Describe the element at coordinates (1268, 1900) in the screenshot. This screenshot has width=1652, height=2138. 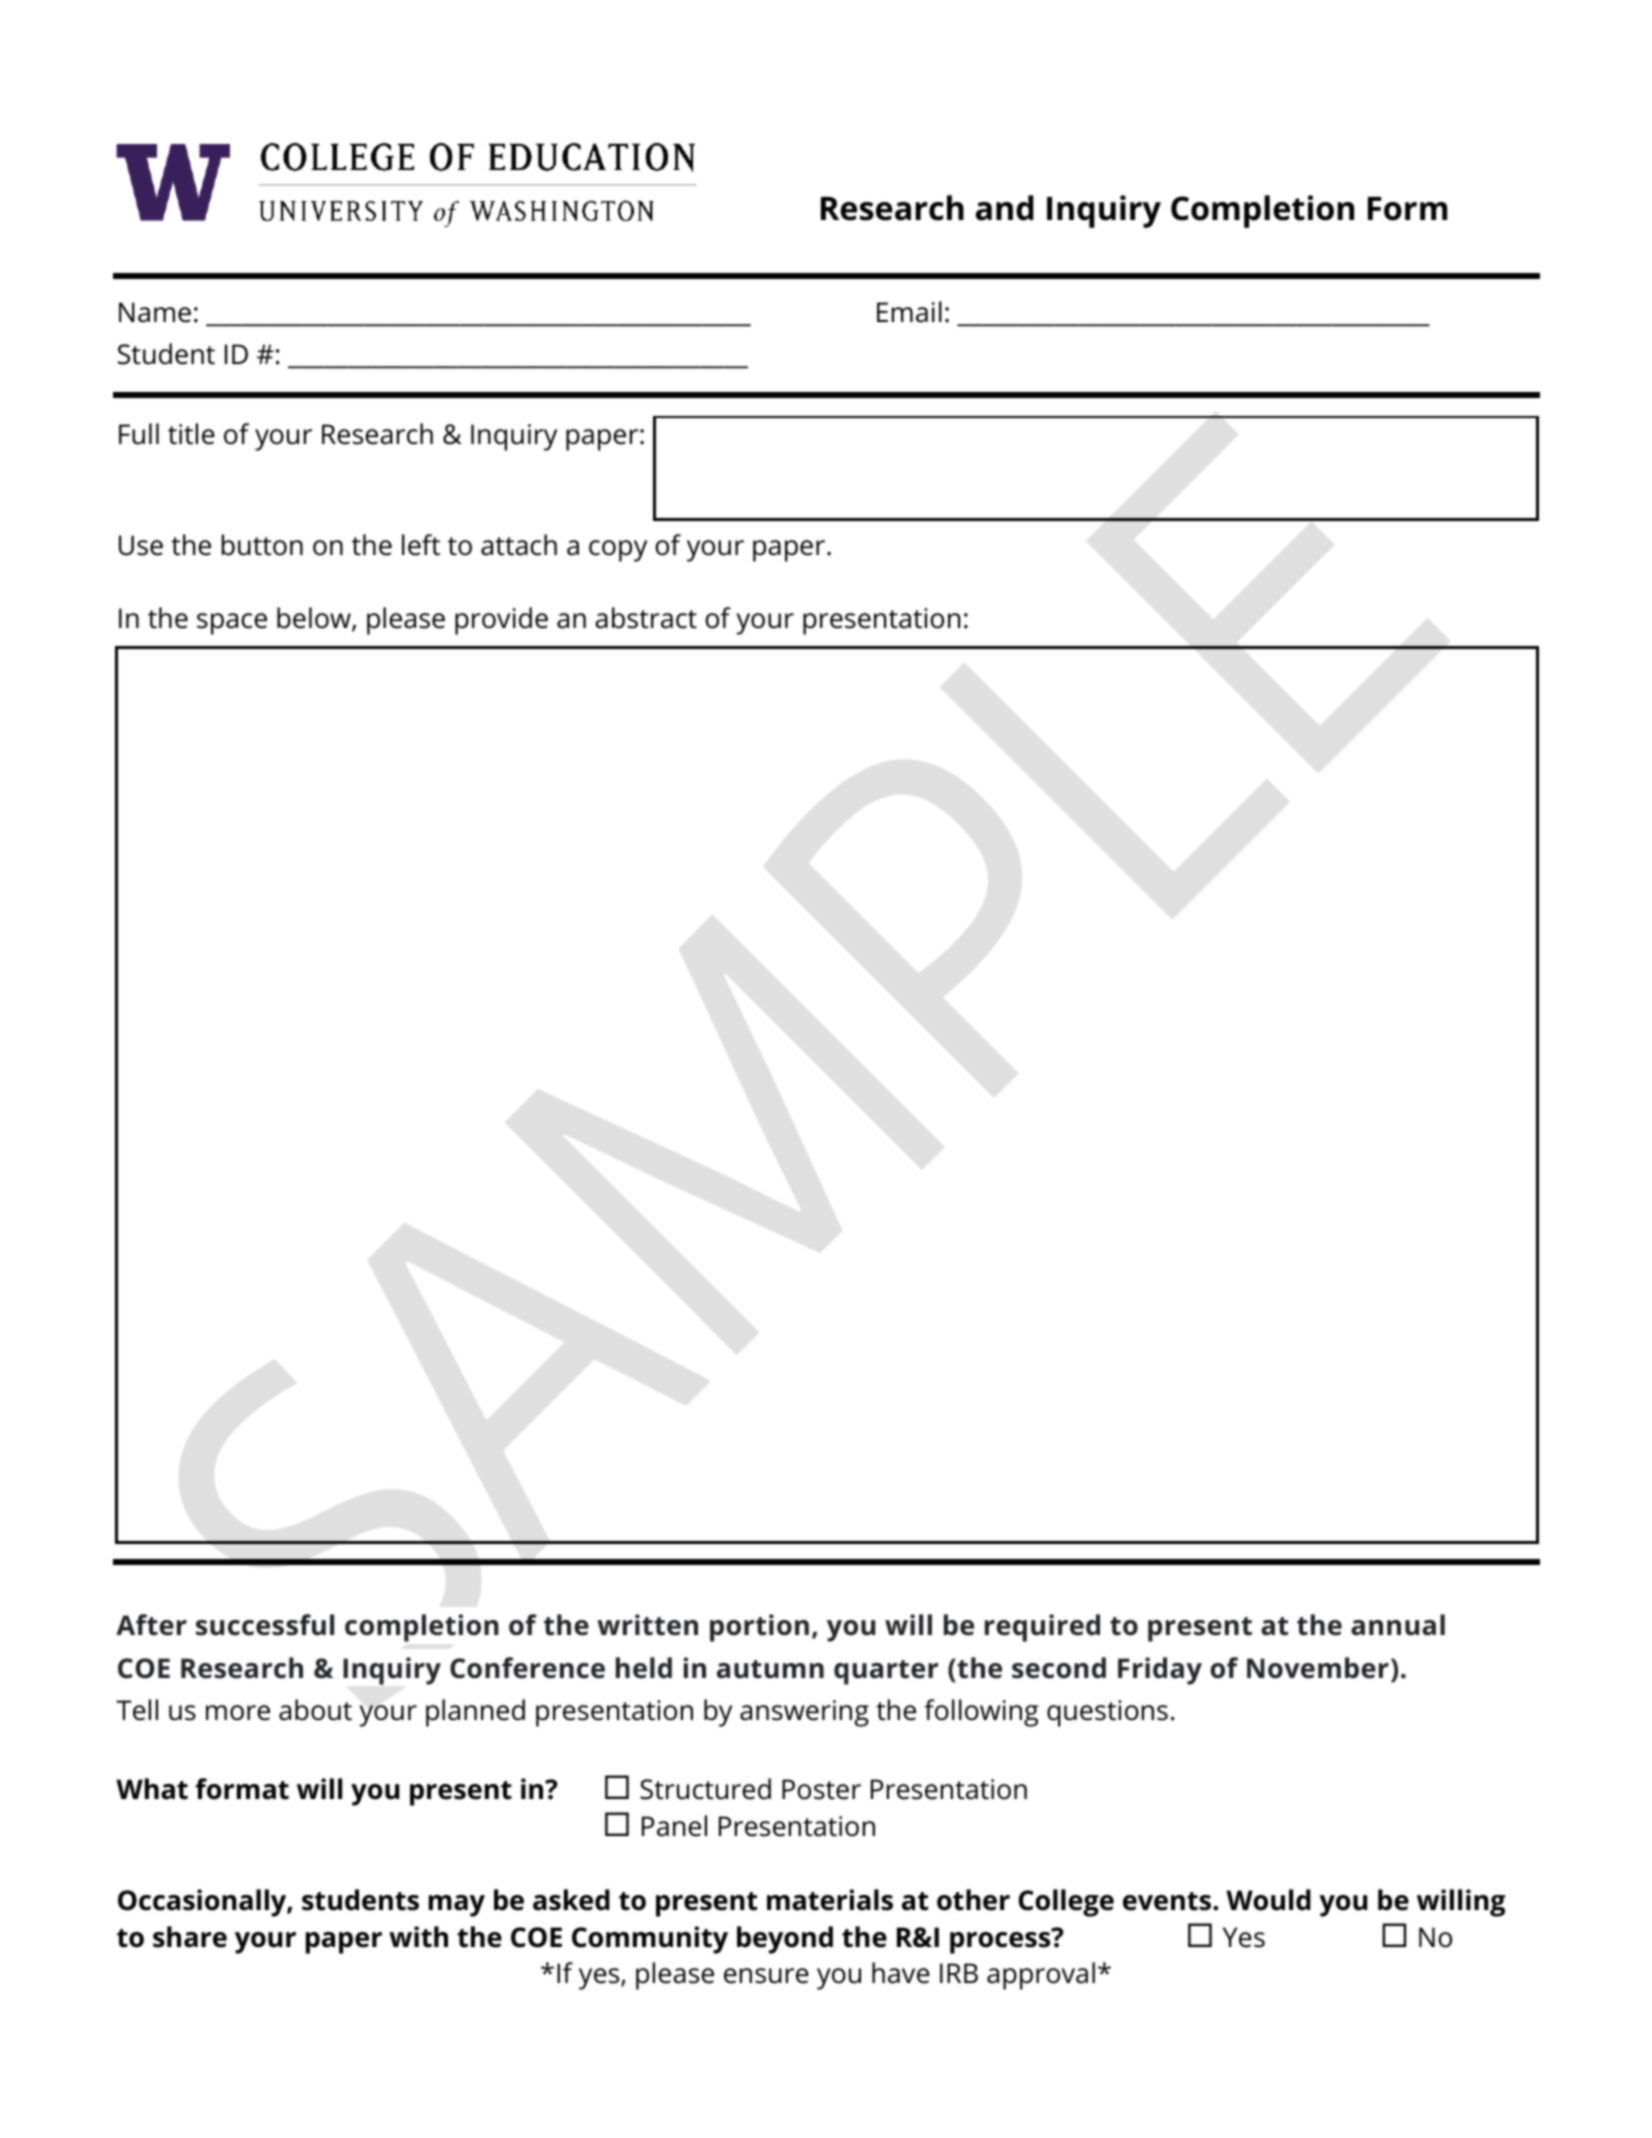
I see `Would` at that location.
